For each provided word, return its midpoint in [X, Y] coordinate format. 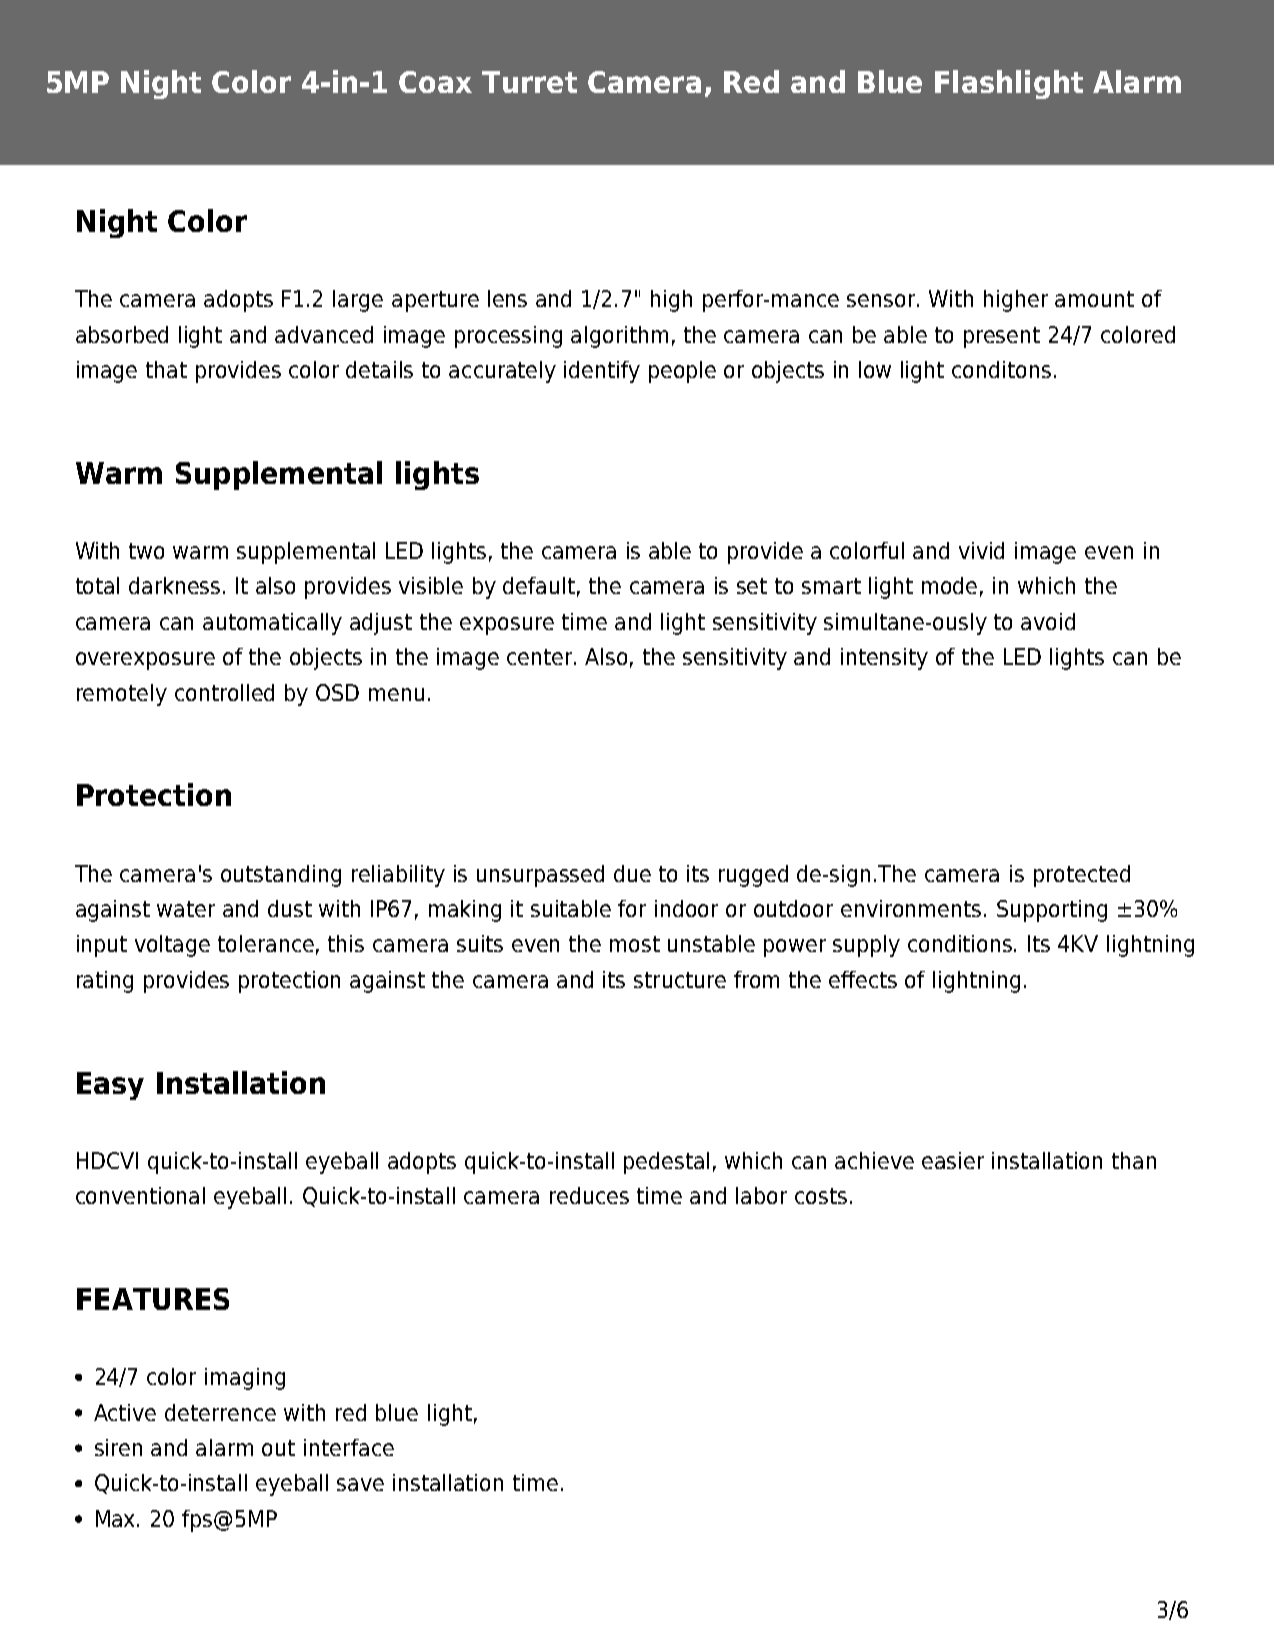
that [166, 369]
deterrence [220, 1412]
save [360, 1484]
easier [953, 1160]
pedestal [666, 1163]
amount [1094, 299]
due [632, 873]
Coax [435, 82]
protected [1082, 876]
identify [602, 372]
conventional [140, 1195]
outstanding [281, 876]
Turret [529, 82]
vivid [981, 550]
